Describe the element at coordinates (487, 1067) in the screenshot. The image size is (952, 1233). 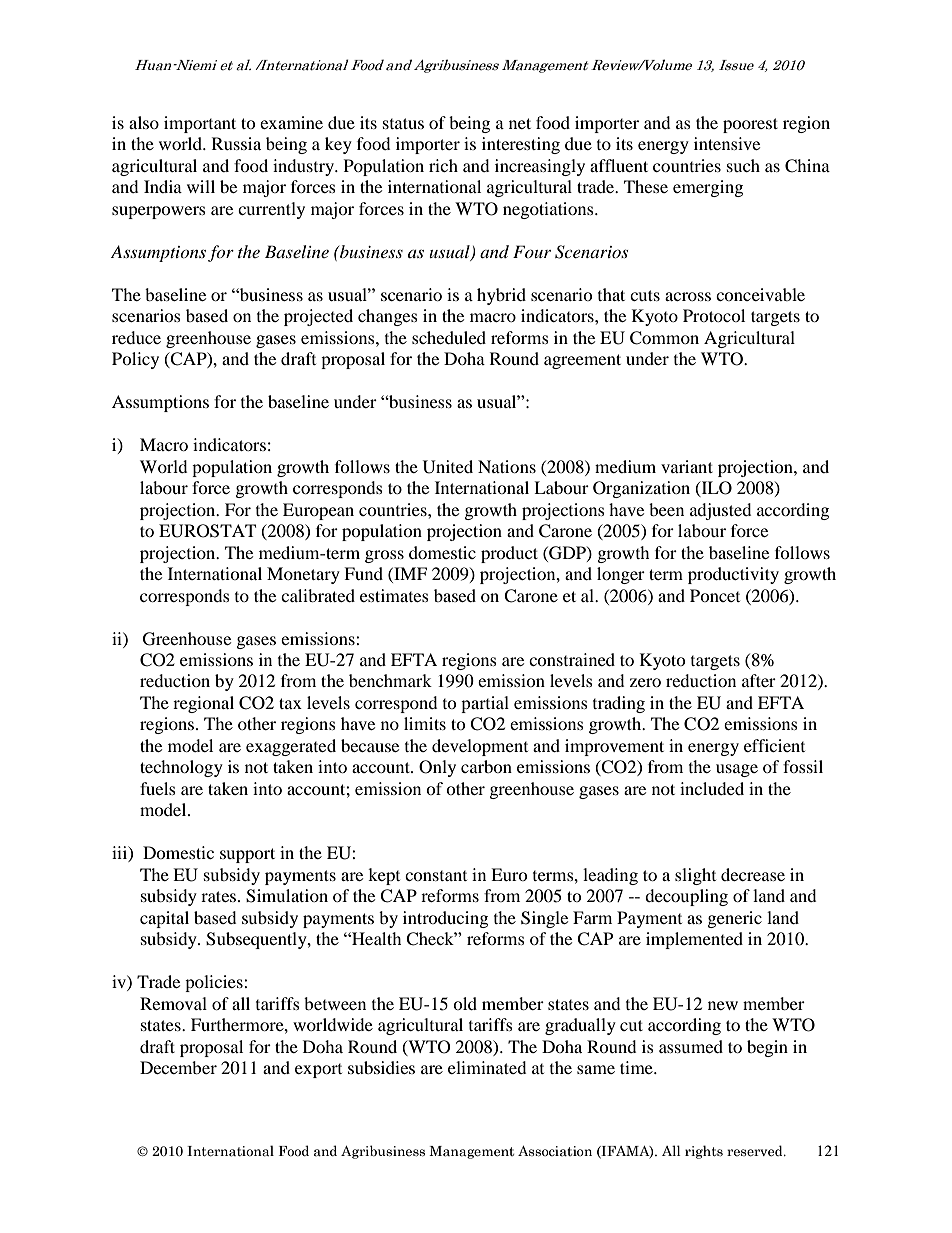
I see `eliminated` at that location.
